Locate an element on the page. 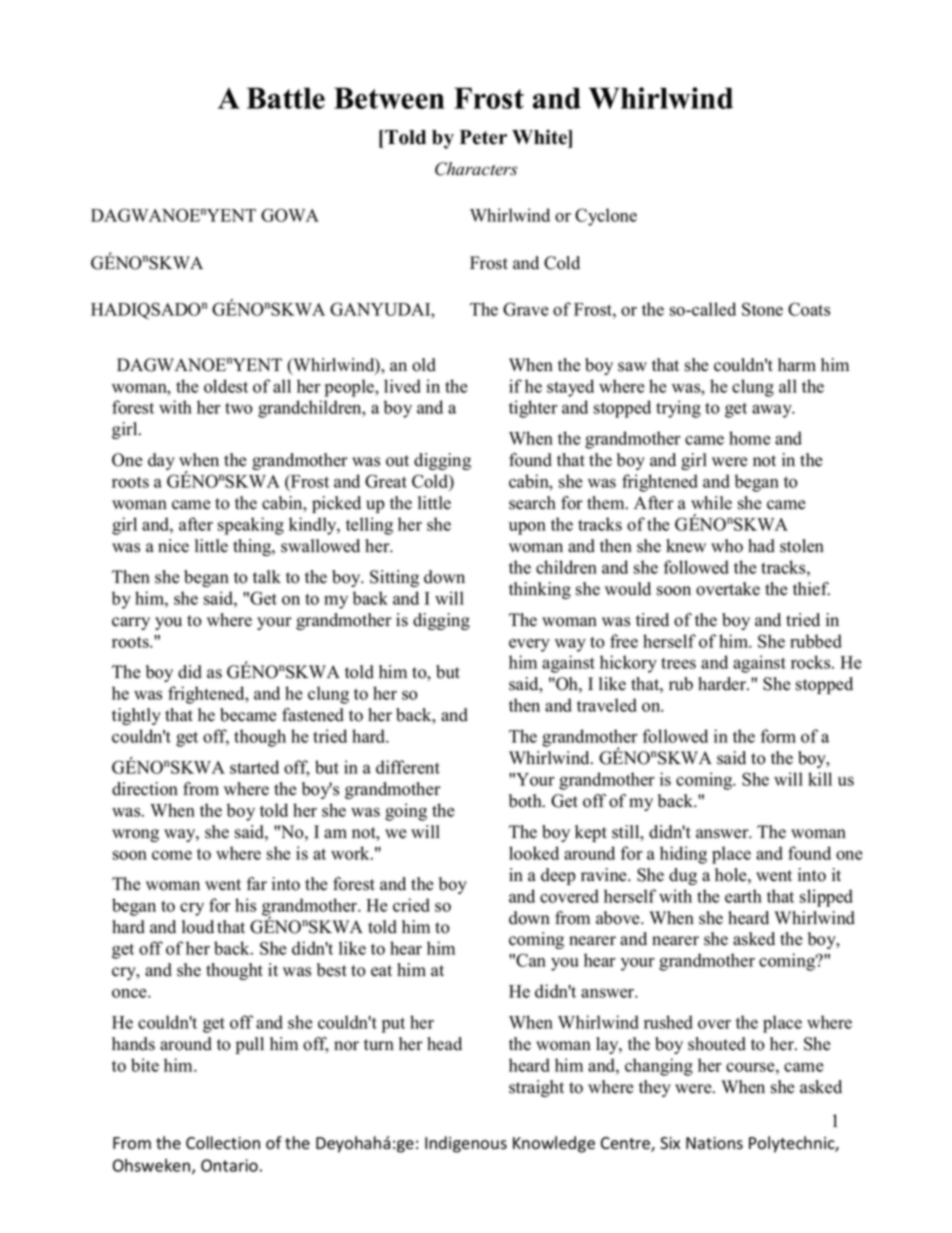  earth is located at coordinates (743, 896).
